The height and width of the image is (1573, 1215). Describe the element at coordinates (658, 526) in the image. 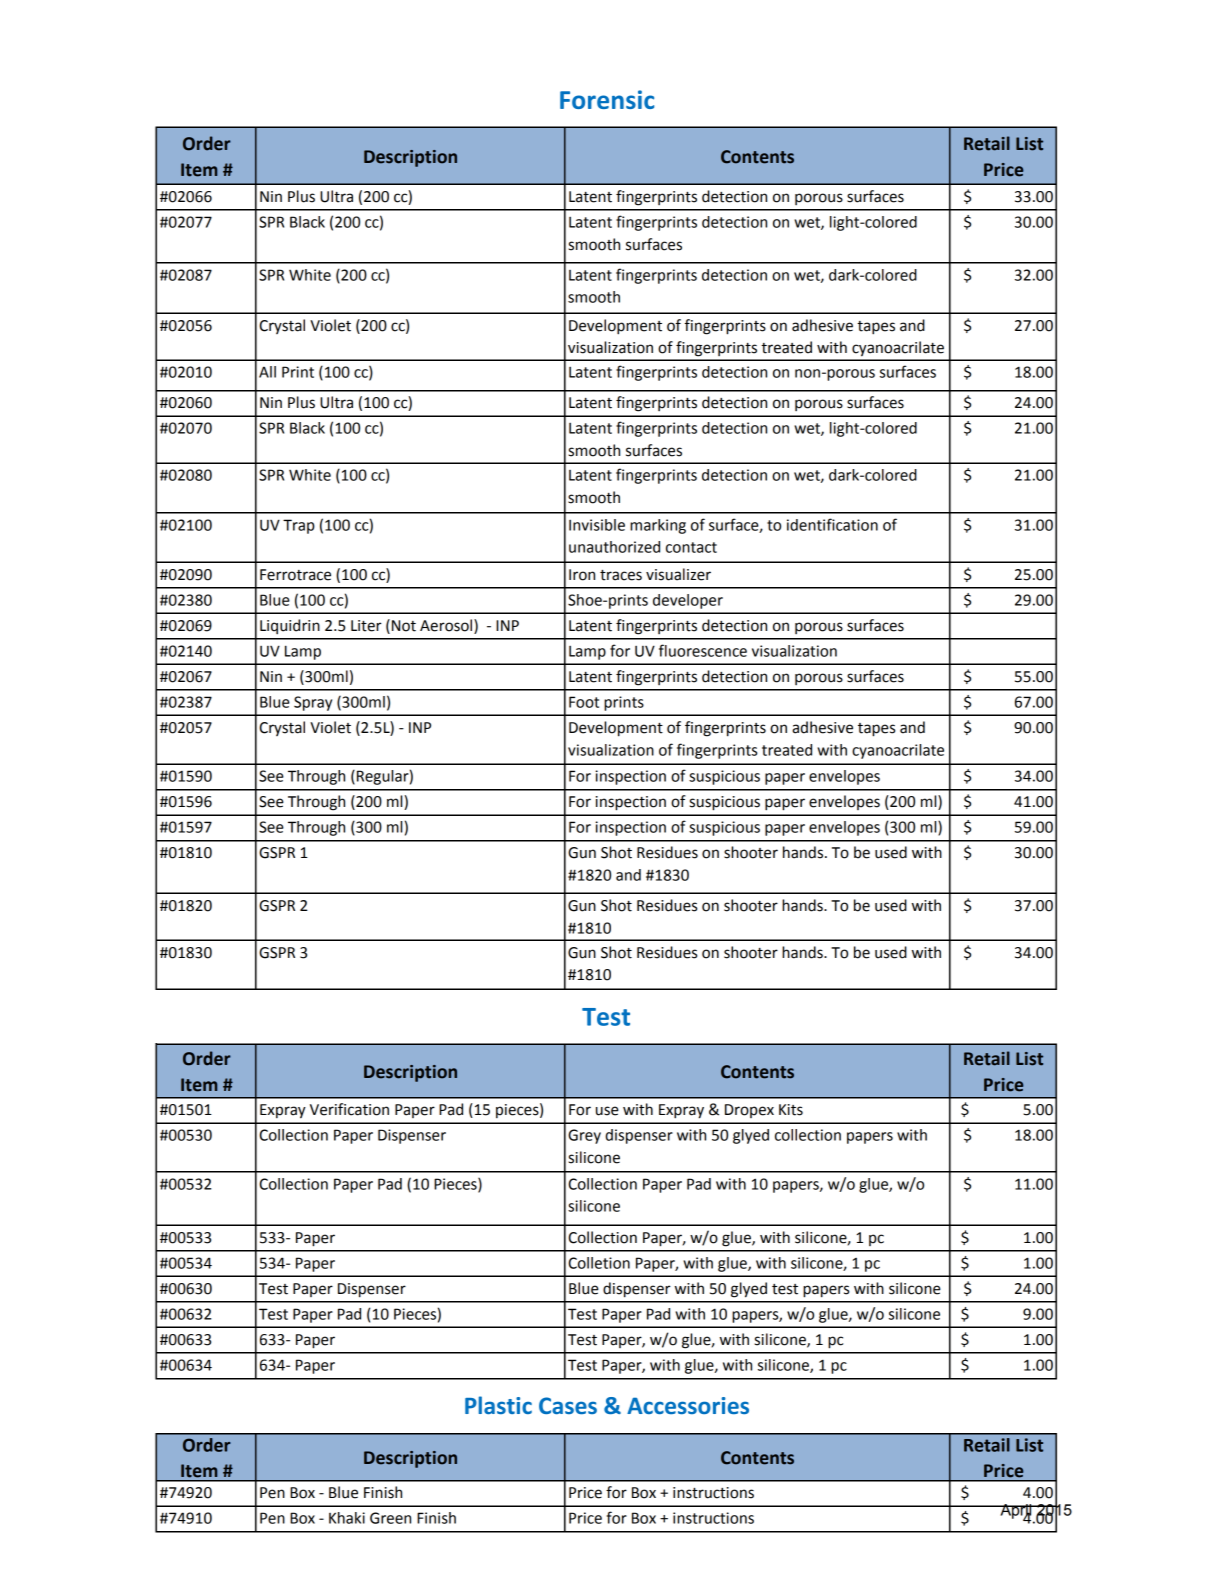

I see `marking` at that location.
